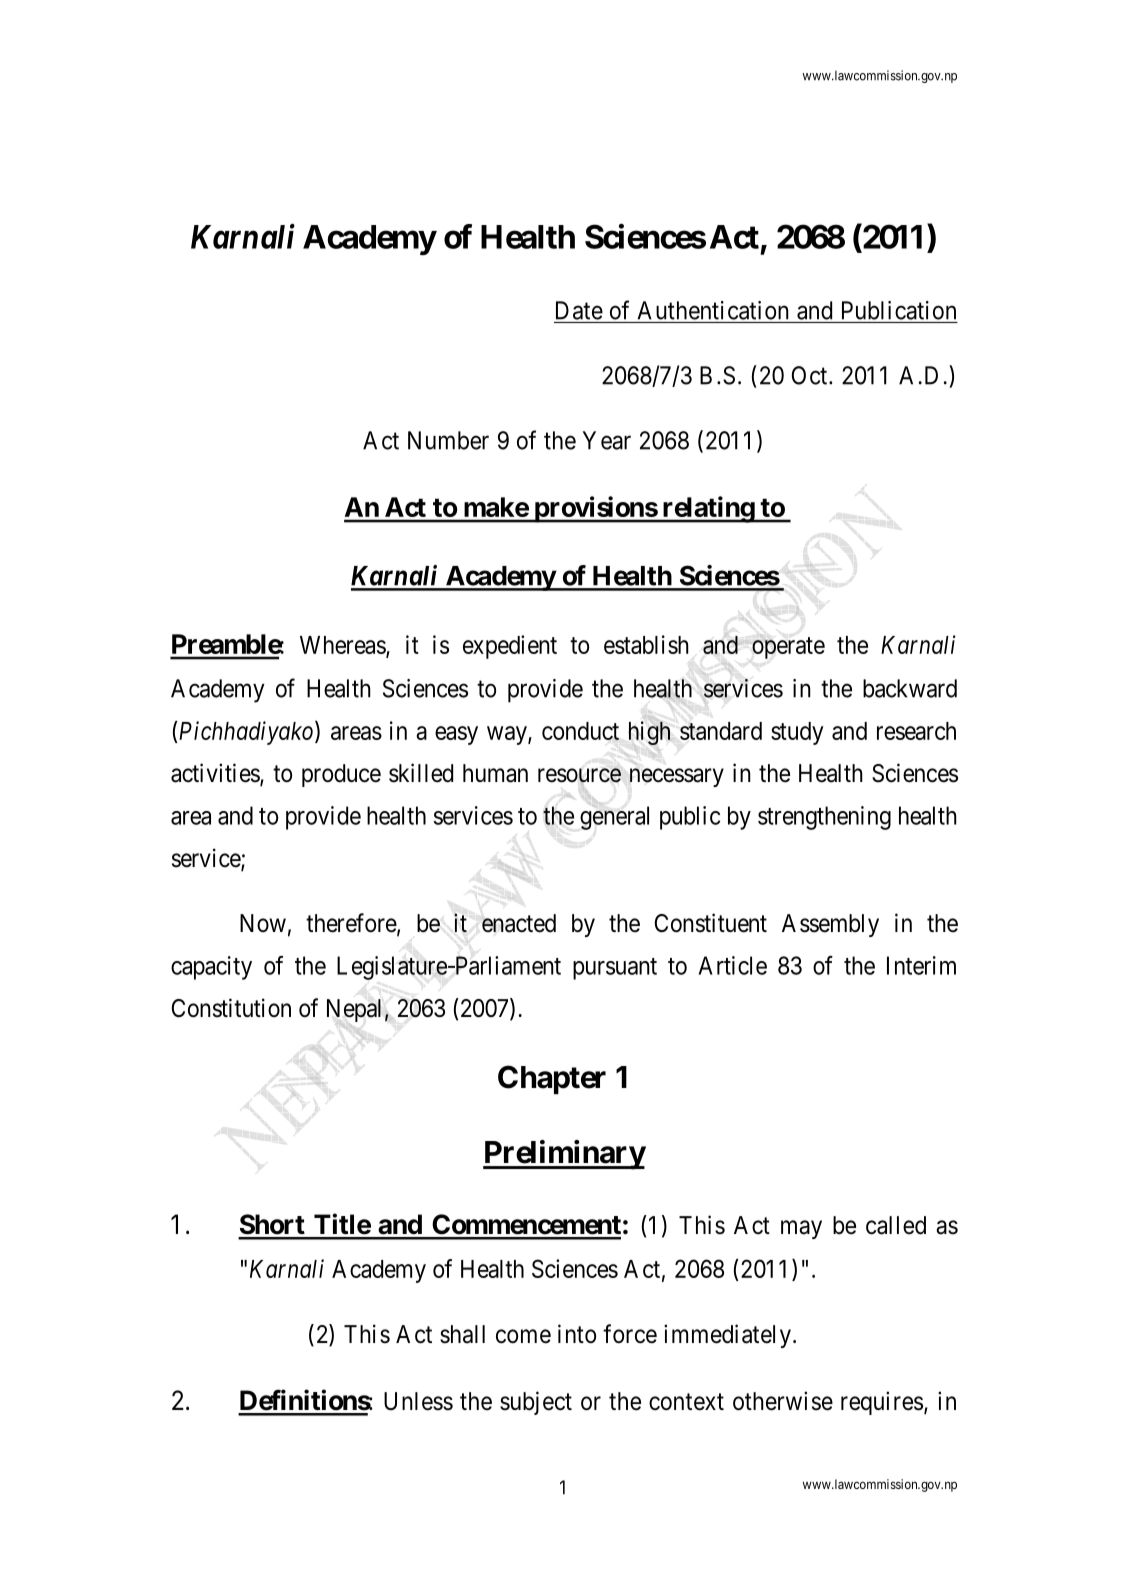 This document has height=1594, width=1127. What do you see at coordinates (579, 310) in the document?
I see `Date` at bounding box center [579, 310].
